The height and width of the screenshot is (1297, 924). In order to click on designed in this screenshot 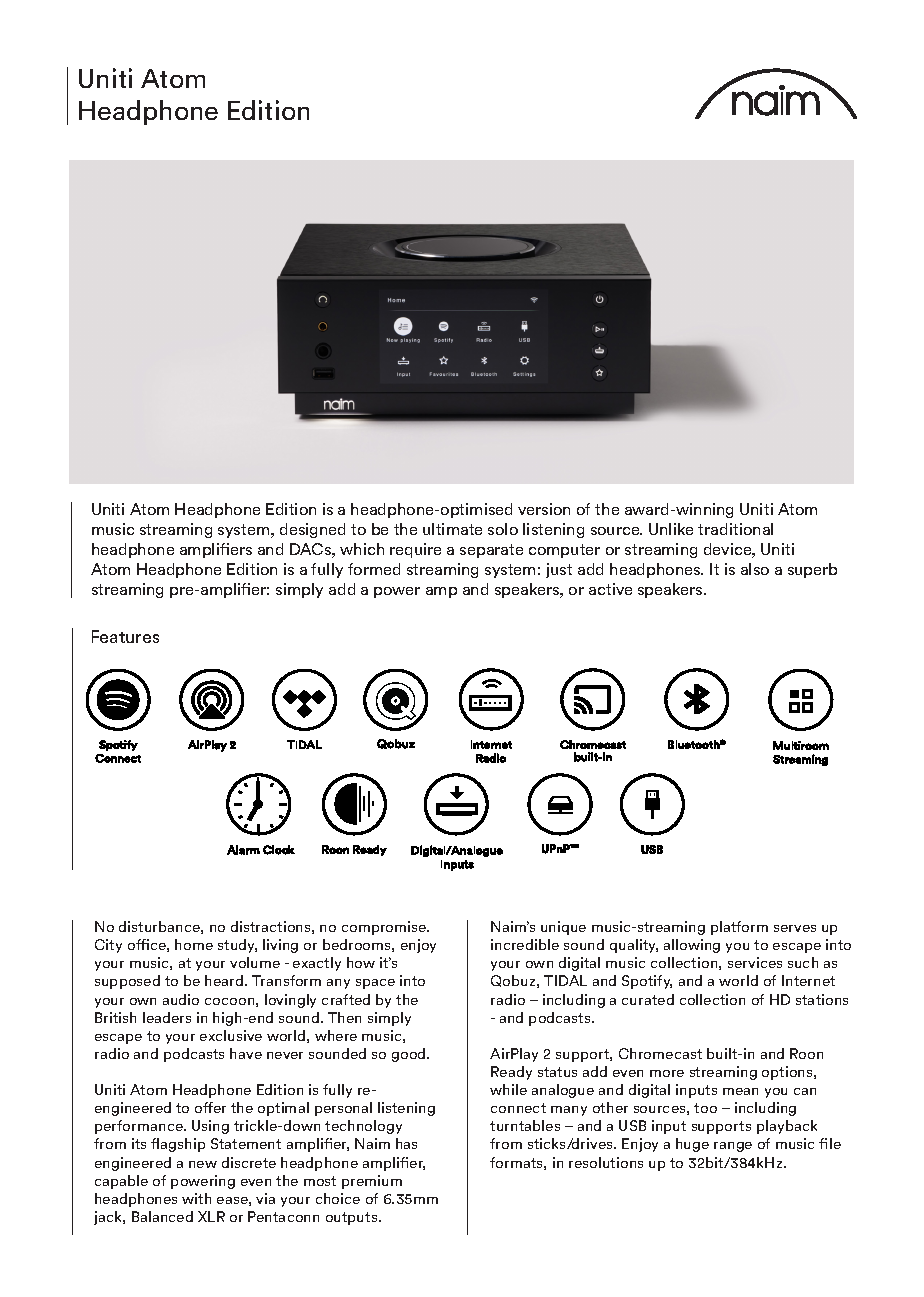, I will do `click(312, 530)`.
